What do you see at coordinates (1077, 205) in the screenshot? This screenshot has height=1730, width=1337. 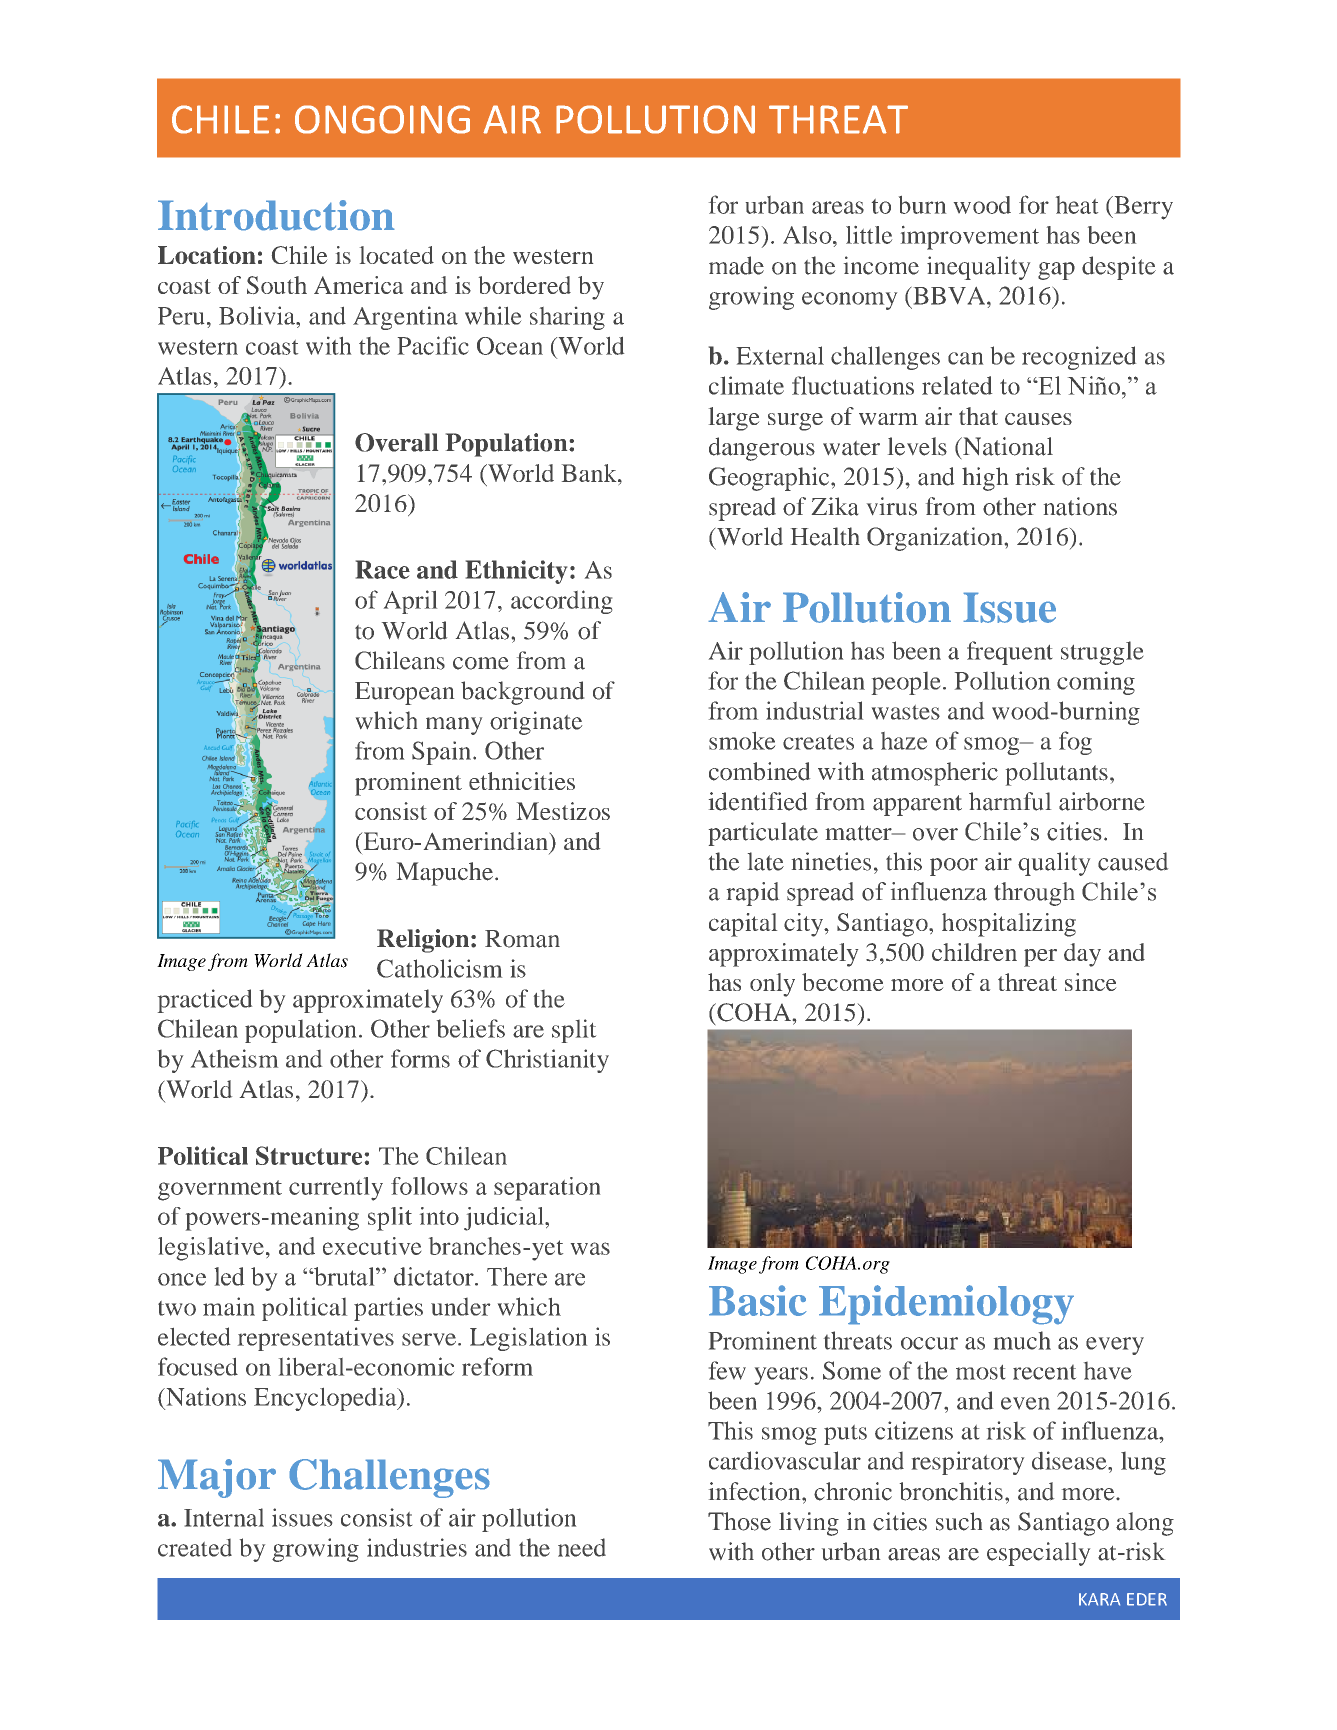 I see `heat` at bounding box center [1077, 205].
